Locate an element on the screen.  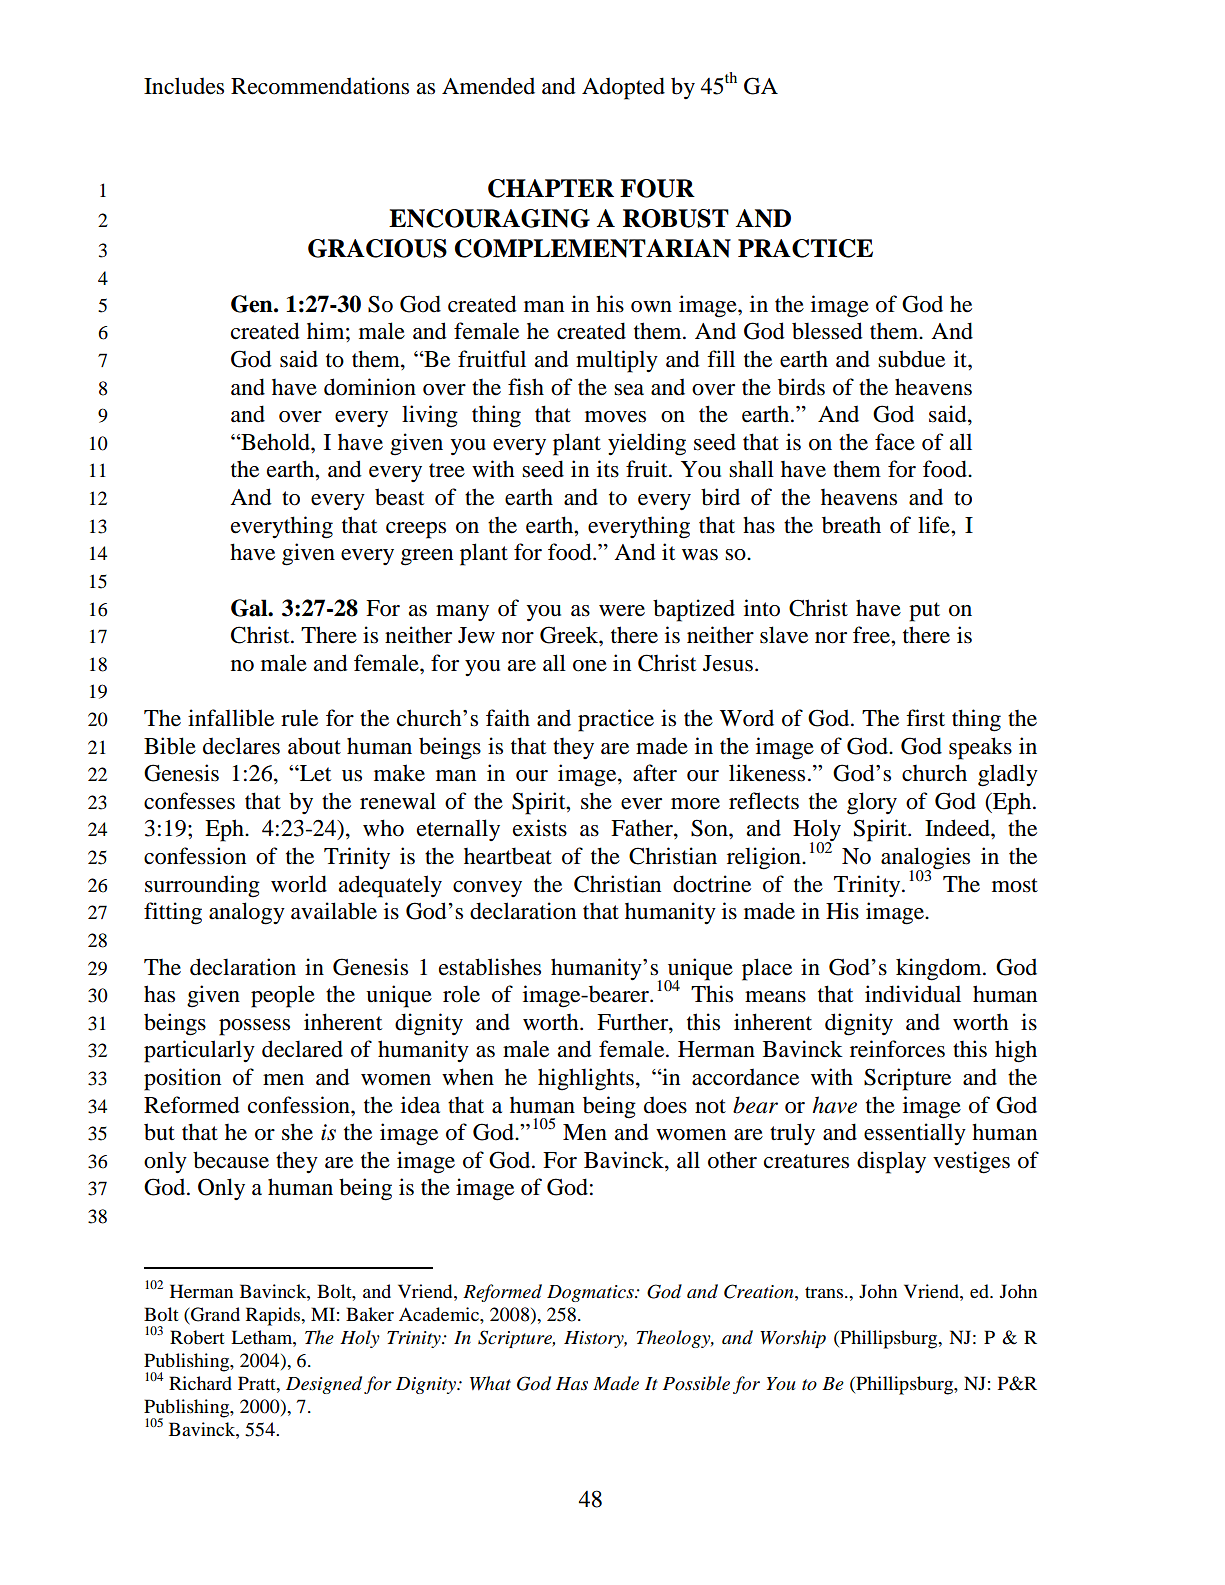
does is located at coordinates (665, 1105).
